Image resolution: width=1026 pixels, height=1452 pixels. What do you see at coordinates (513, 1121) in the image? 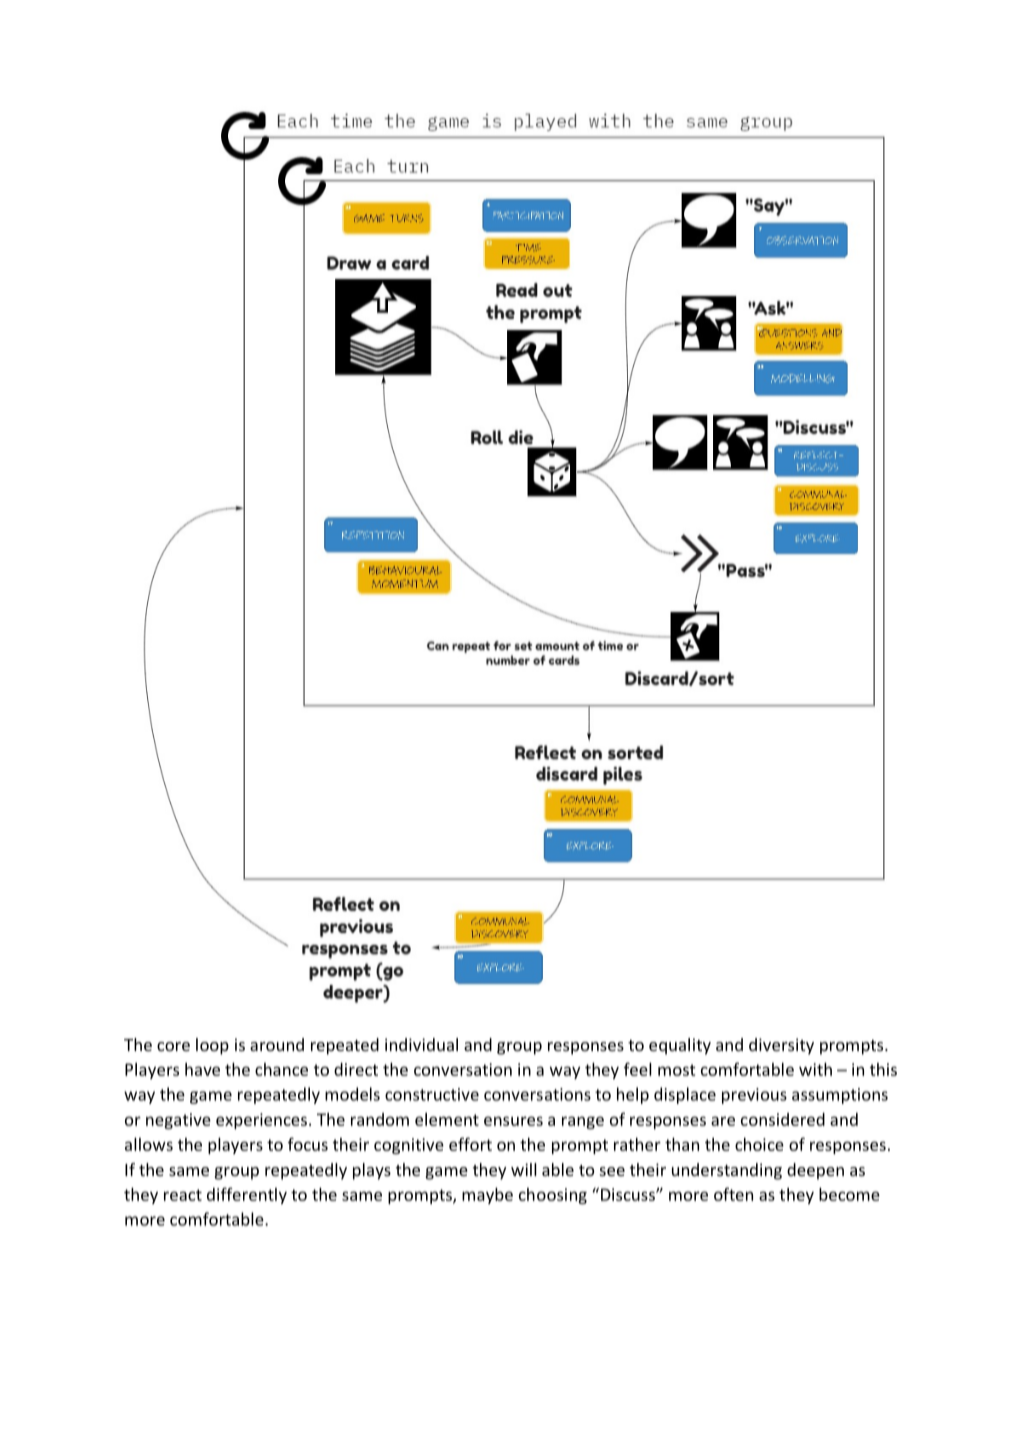
I see `ensures` at bounding box center [513, 1121].
